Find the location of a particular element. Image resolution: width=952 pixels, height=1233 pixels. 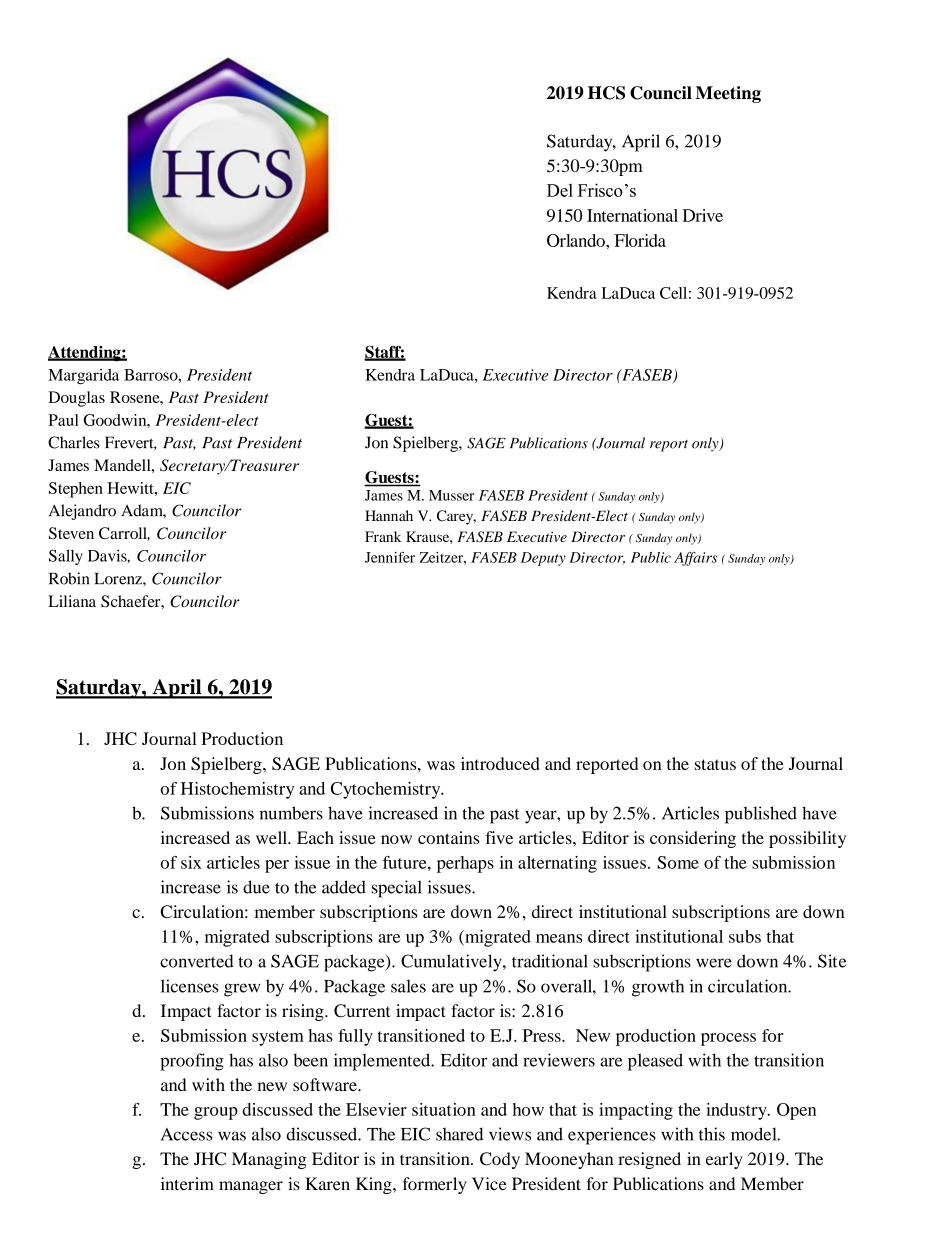

Douglas is located at coordinates (77, 399).
